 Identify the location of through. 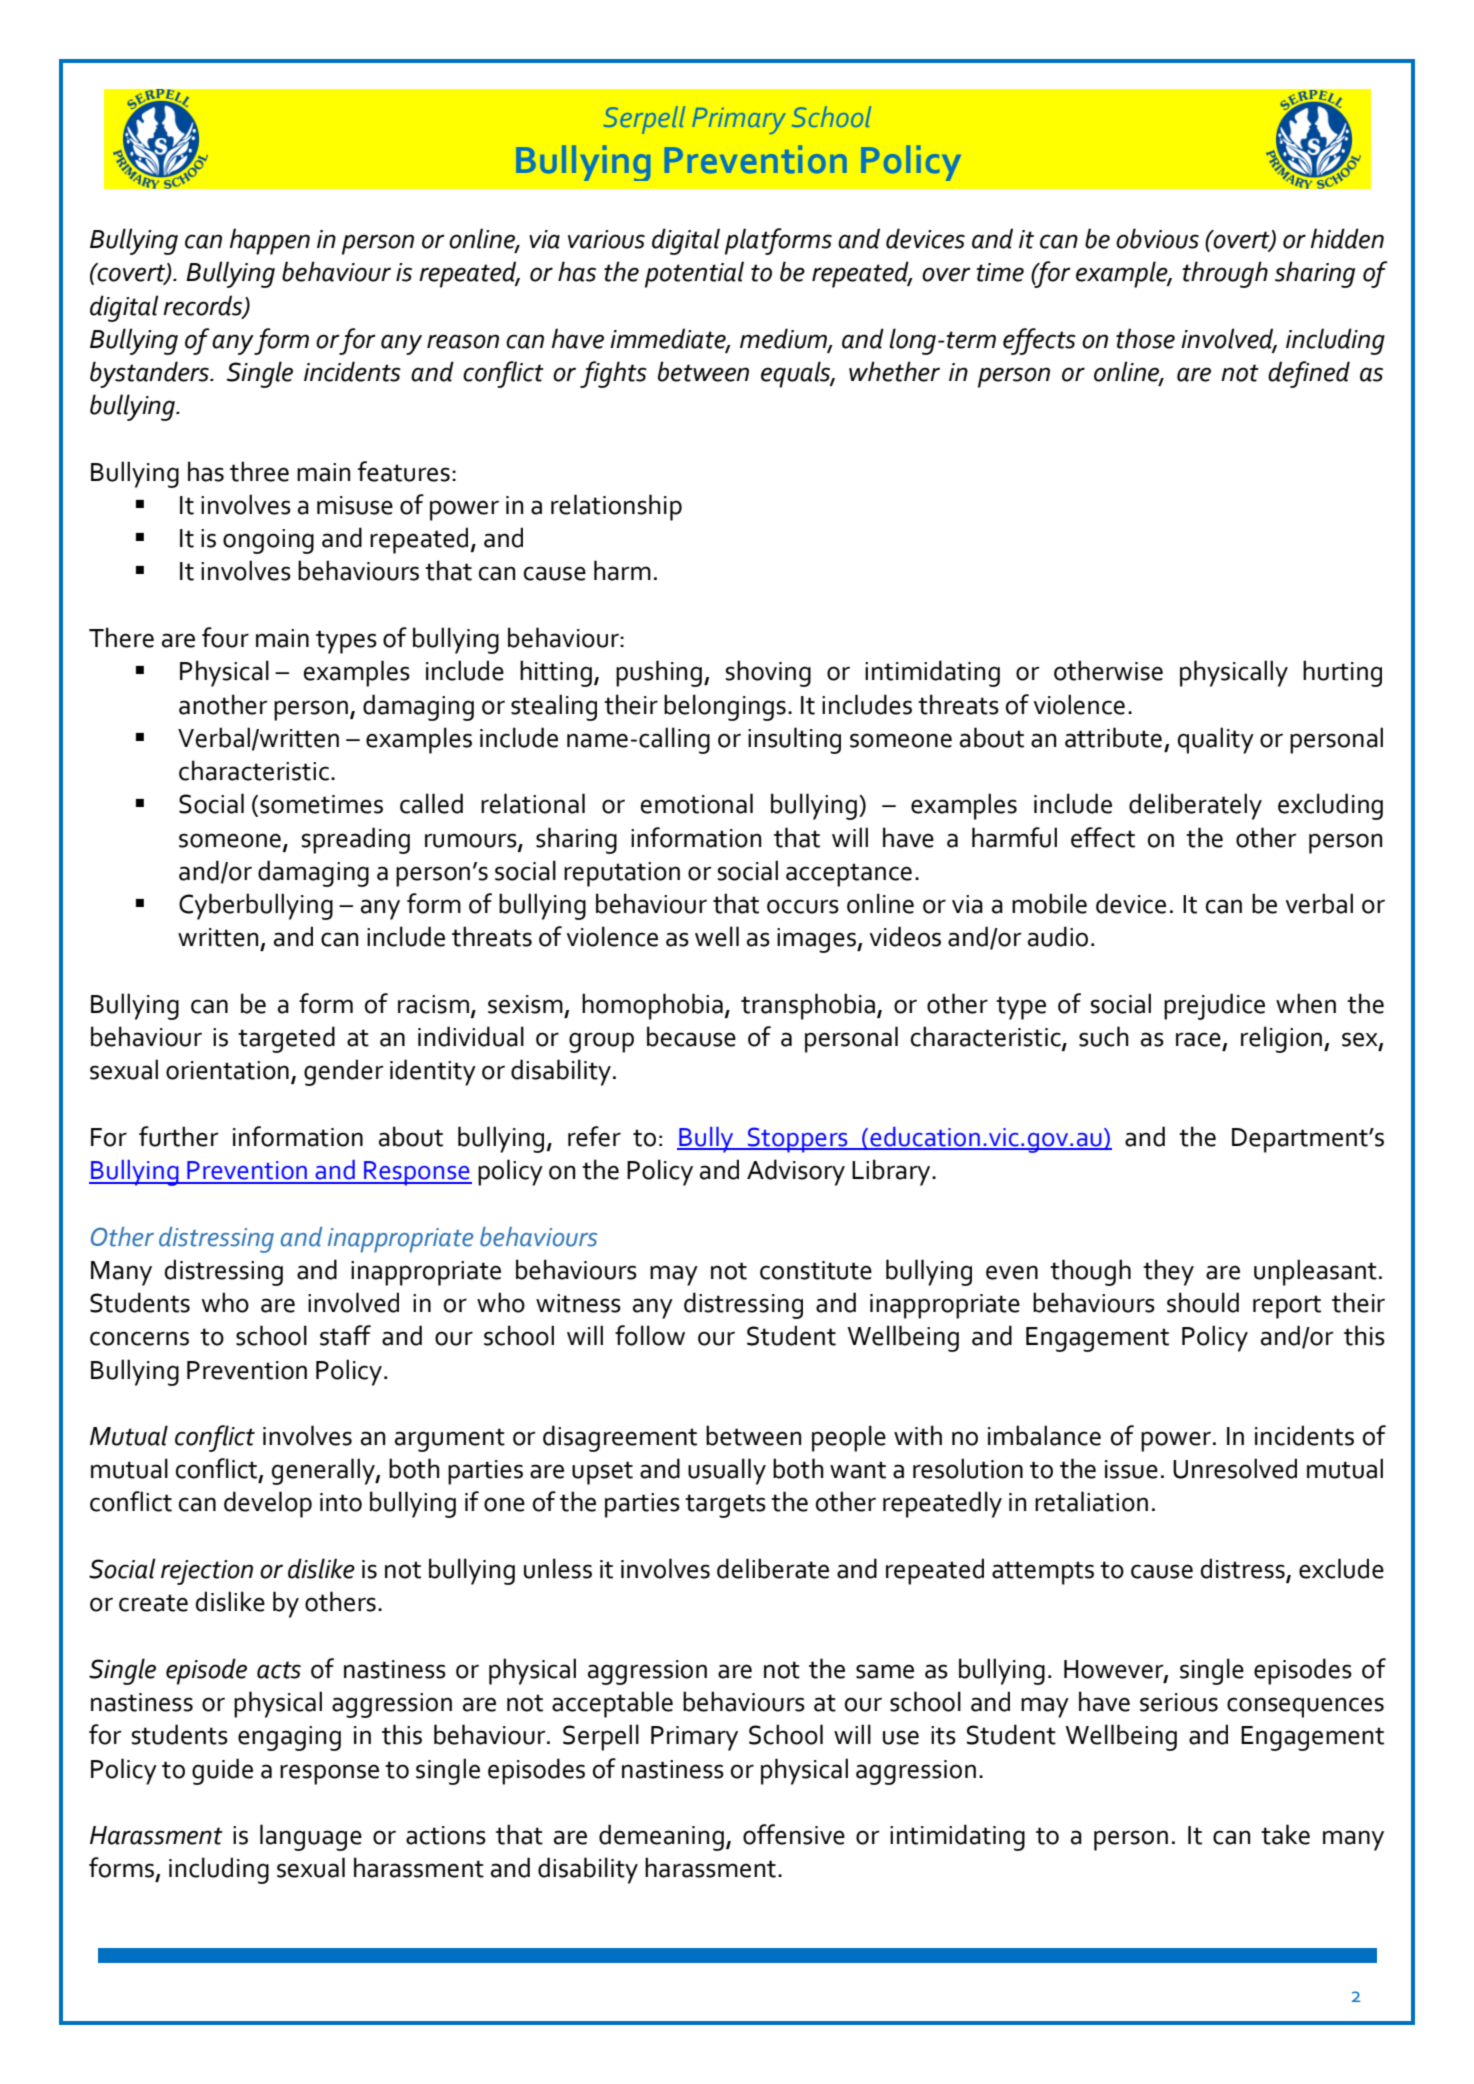
(1225, 274).
